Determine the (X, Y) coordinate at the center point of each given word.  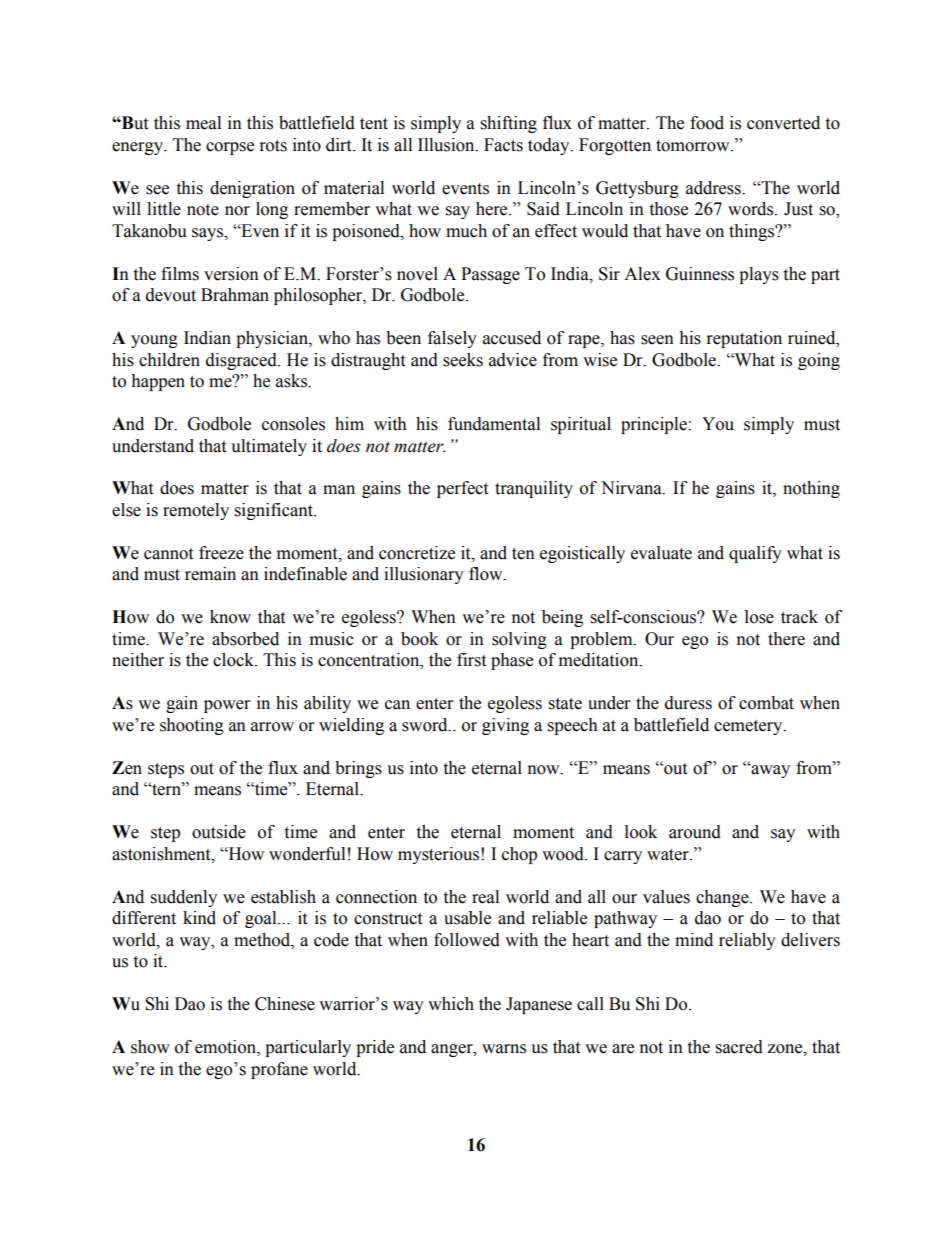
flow (487, 574)
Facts (503, 145)
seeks (463, 360)
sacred (739, 1047)
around (695, 832)
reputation (744, 339)
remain (210, 574)
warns (504, 1049)
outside (219, 832)
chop (519, 855)
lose (759, 617)
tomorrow (694, 146)
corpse (230, 148)
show (150, 1047)
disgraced (242, 361)
